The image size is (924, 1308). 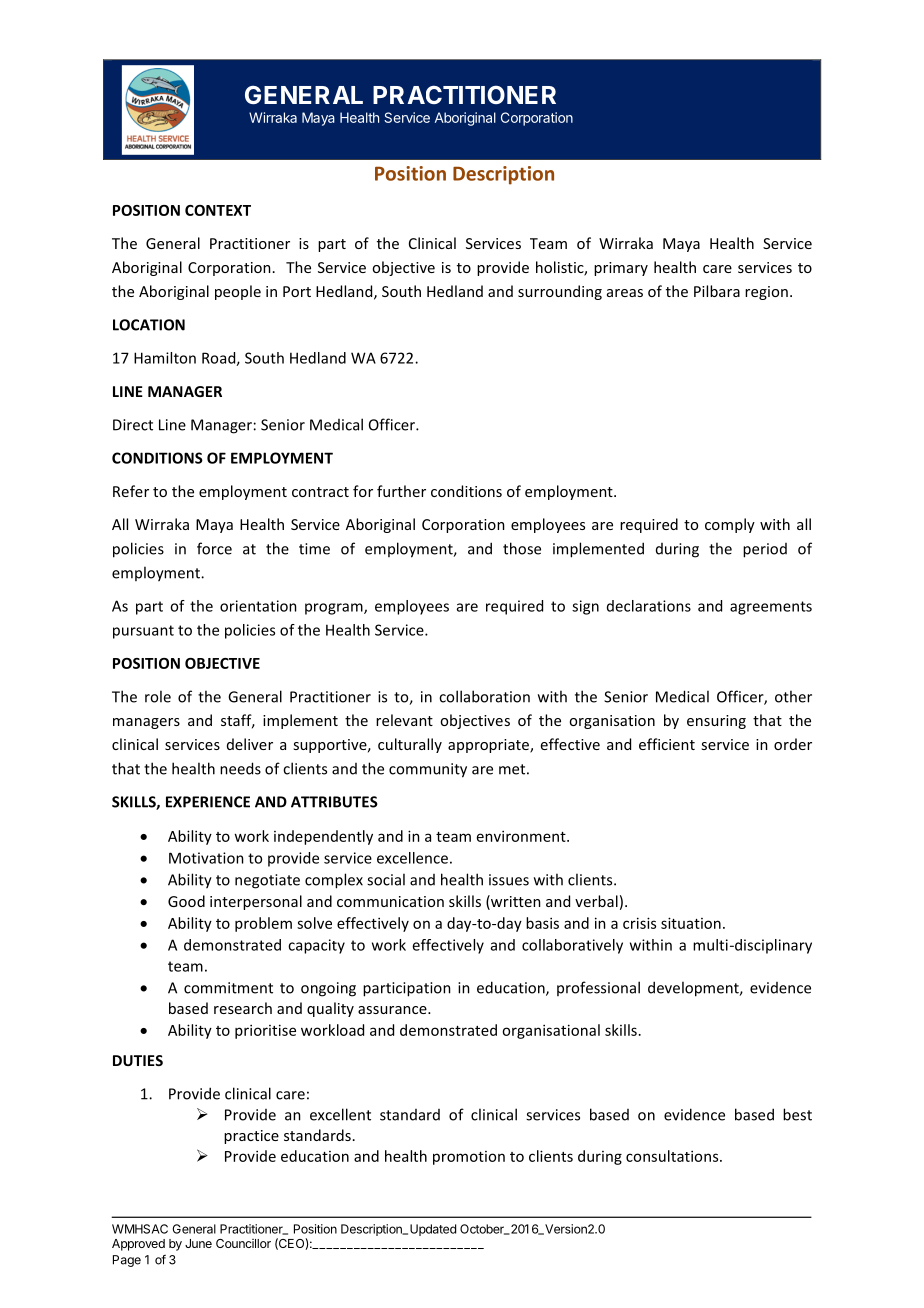 What do you see at coordinates (228, 988) in the image?
I see `commitment` at bounding box center [228, 988].
